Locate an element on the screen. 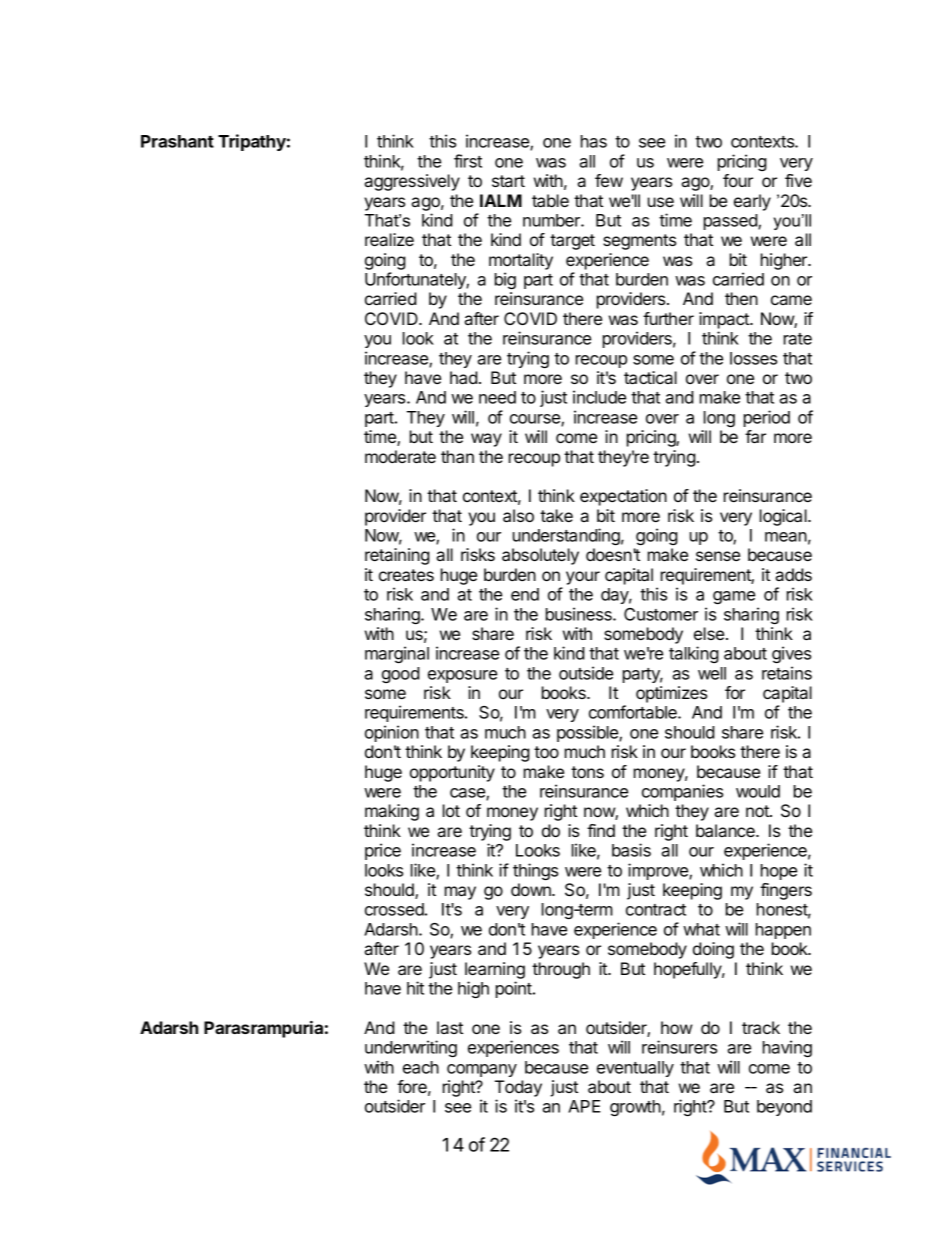  would is located at coordinates (758, 791).
